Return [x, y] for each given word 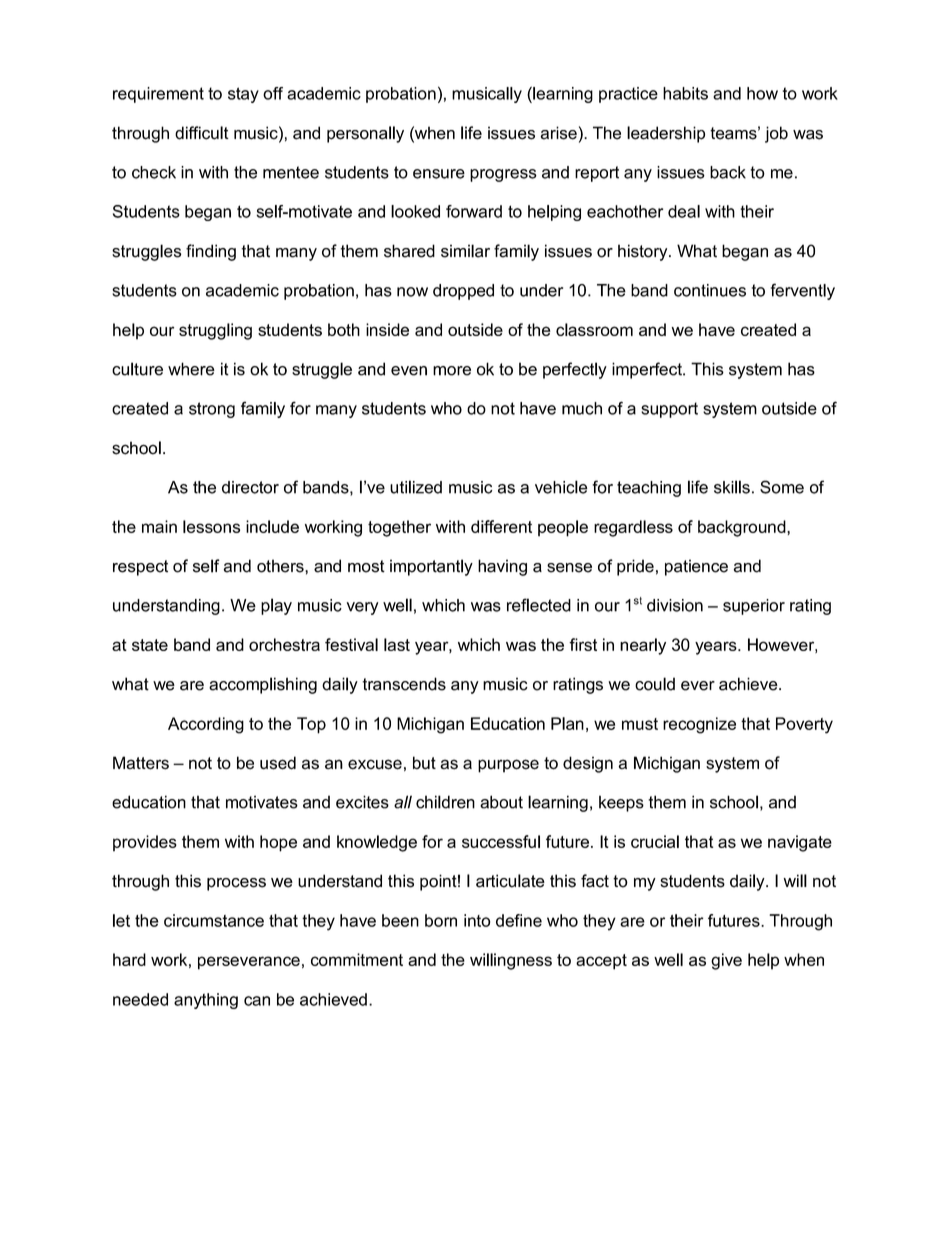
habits [685, 93]
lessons [211, 526]
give [726, 961]
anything [206, 1001]
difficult [202, 133]
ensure [439, 174]
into [477, 920]
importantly [431, 567]
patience [696, 567]
